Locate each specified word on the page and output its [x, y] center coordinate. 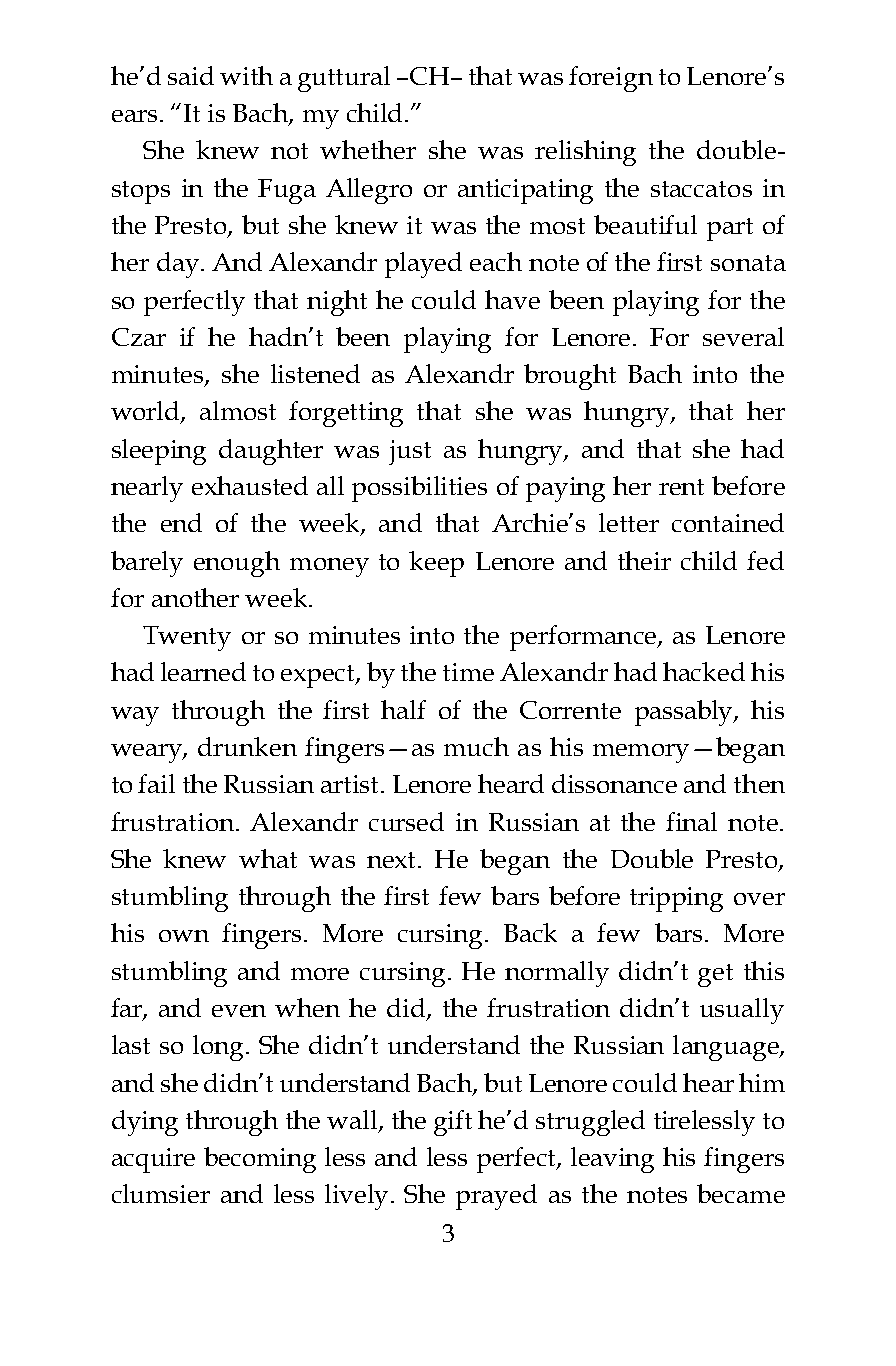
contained [728, 522]
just [410, 452]
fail [156, 783]
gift [453, 1123]
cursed [406, 821]
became [741, 1193]
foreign [611, 79]
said [191, 75]
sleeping [159, 452]
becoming [260, 1160]
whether [368, 149]
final [691, 821]
